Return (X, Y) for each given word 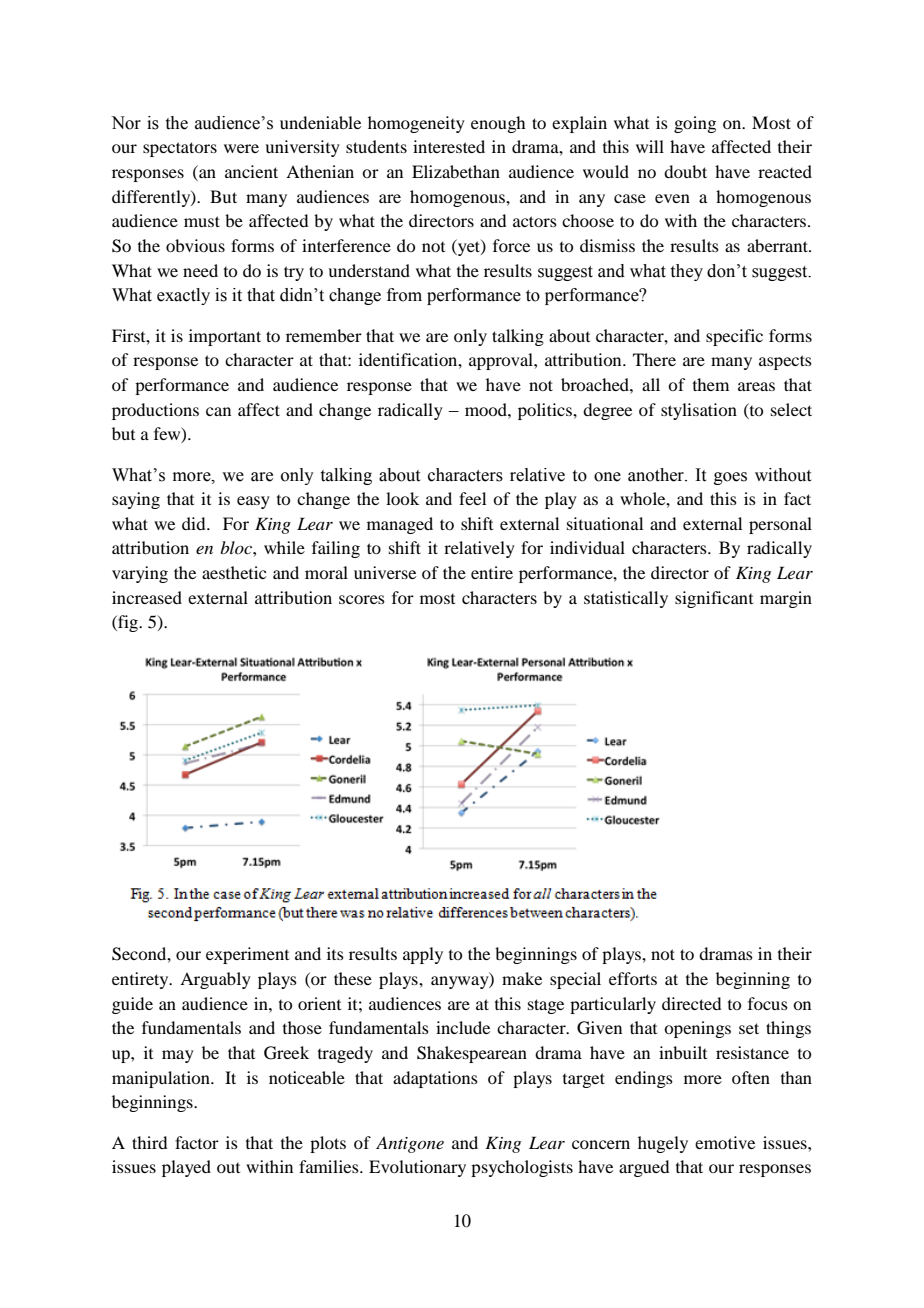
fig (128, 623)
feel (472, 498)
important (225, 337)
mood (487, 409)
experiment (247, 955)
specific (734, 337)
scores (362, 599)
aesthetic (234, 572)
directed (691, 1003)
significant (714, 599)
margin (786, 599)
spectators (180, 149)
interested (449, 146)
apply (423, 955)
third (149, 1142)
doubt (685, 171)
